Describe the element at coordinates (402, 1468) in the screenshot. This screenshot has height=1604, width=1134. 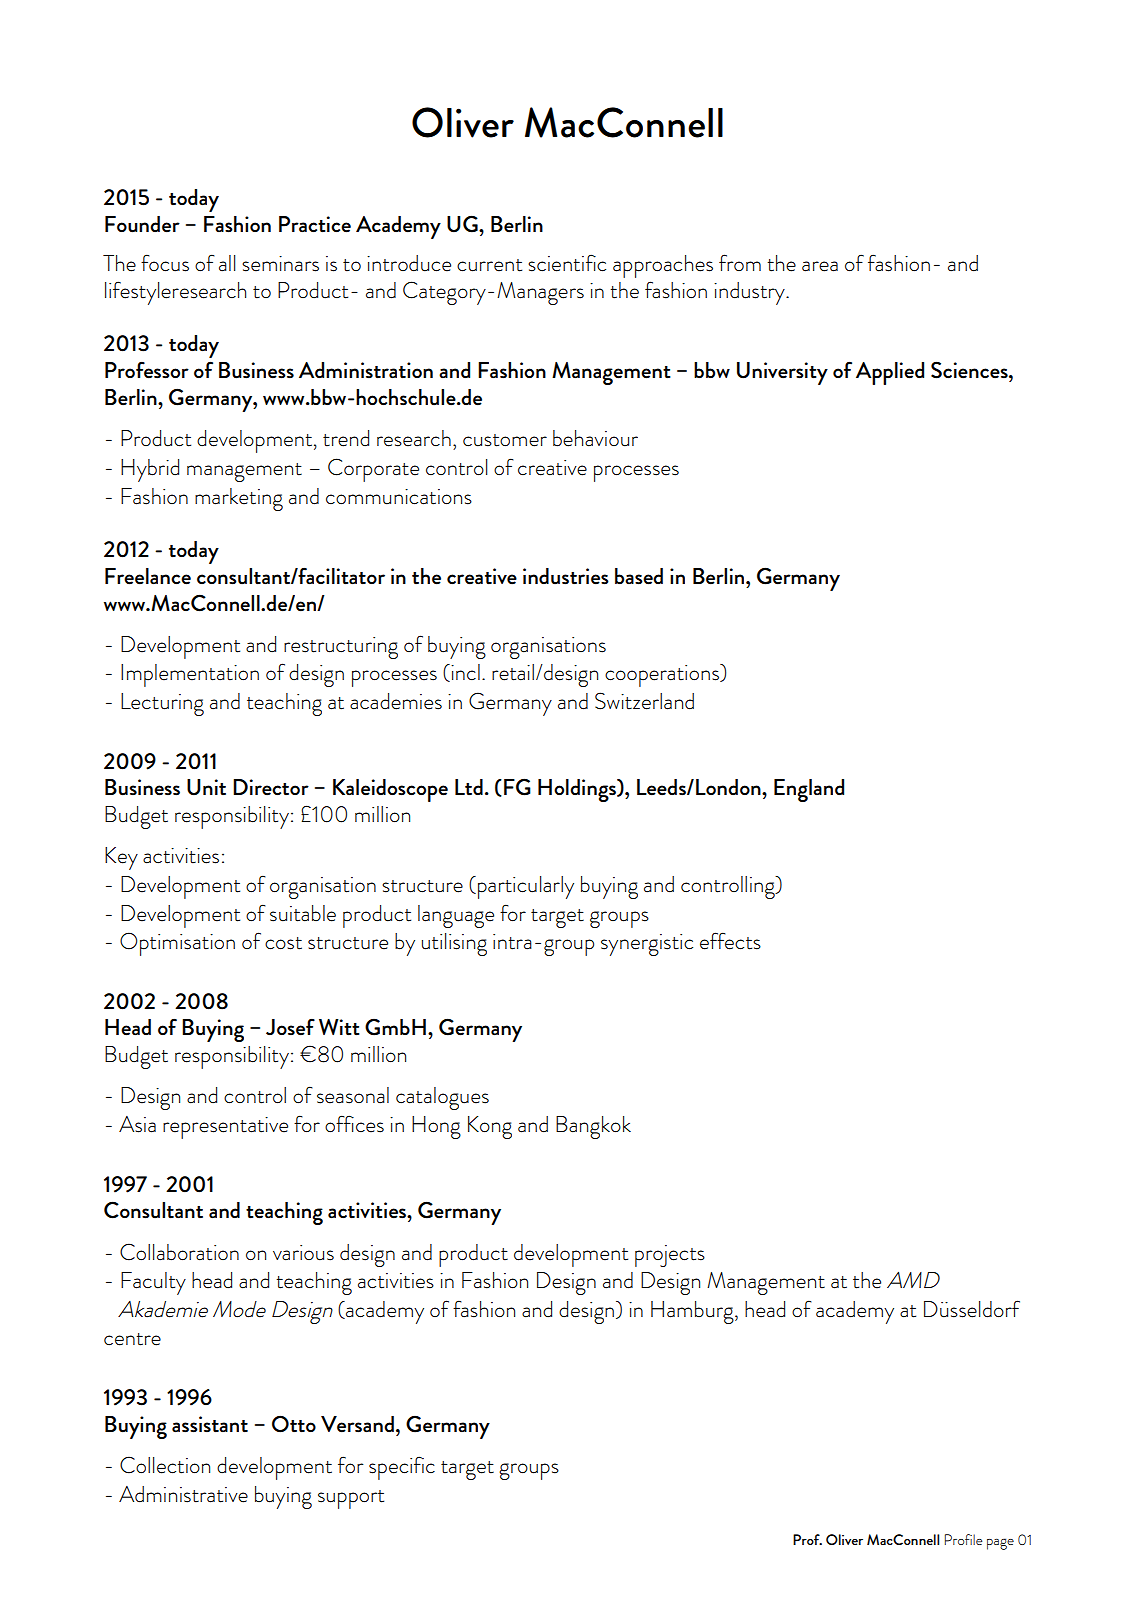
I see `specific` at that location.
